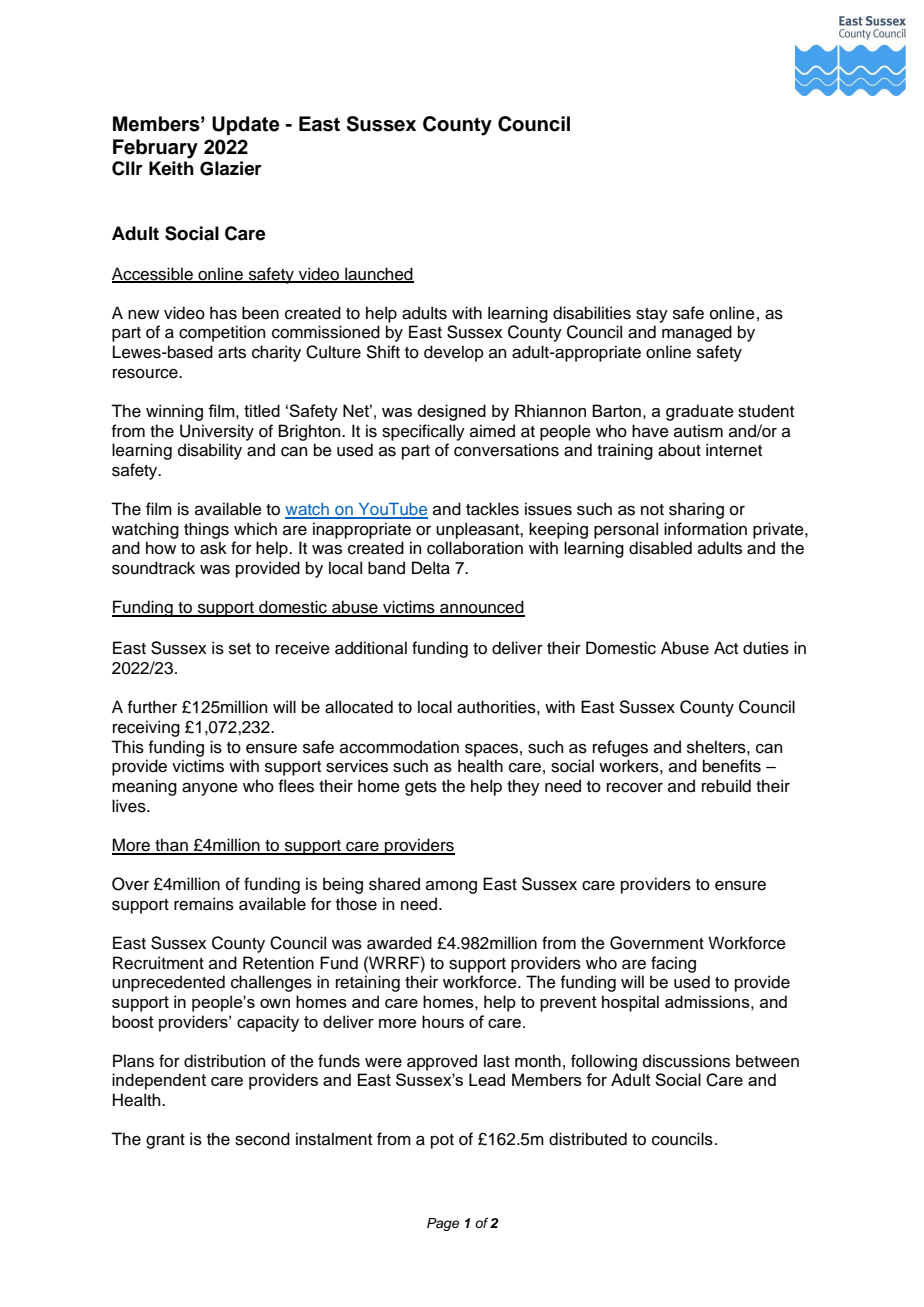 The image size is (924, 1307). Describe the element at coordinates (240, 649) in the screenshot. I see `set` at that location.
